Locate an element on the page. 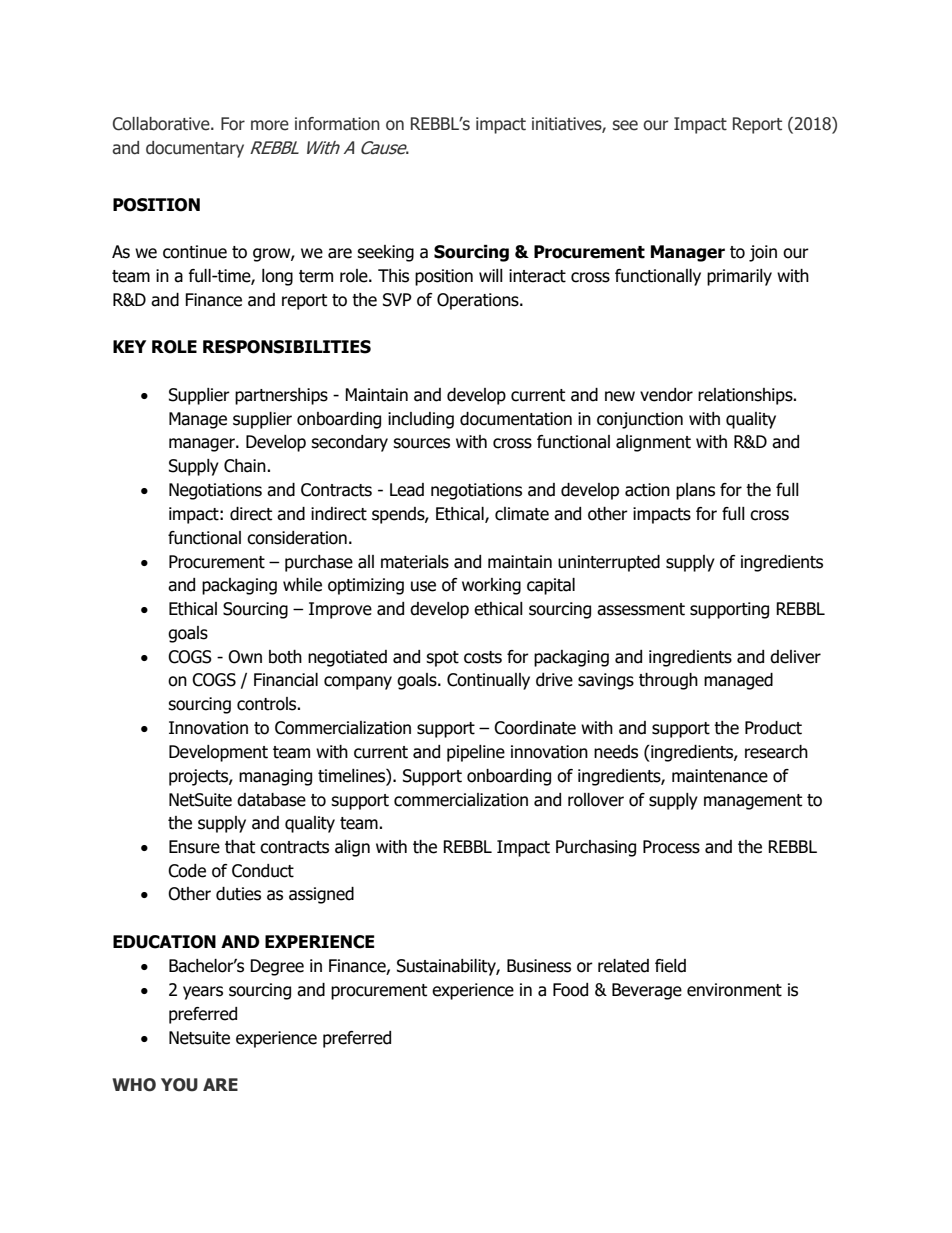 The width and height of the page is (952, 1233). Own is located at coordinates (245, 657).
